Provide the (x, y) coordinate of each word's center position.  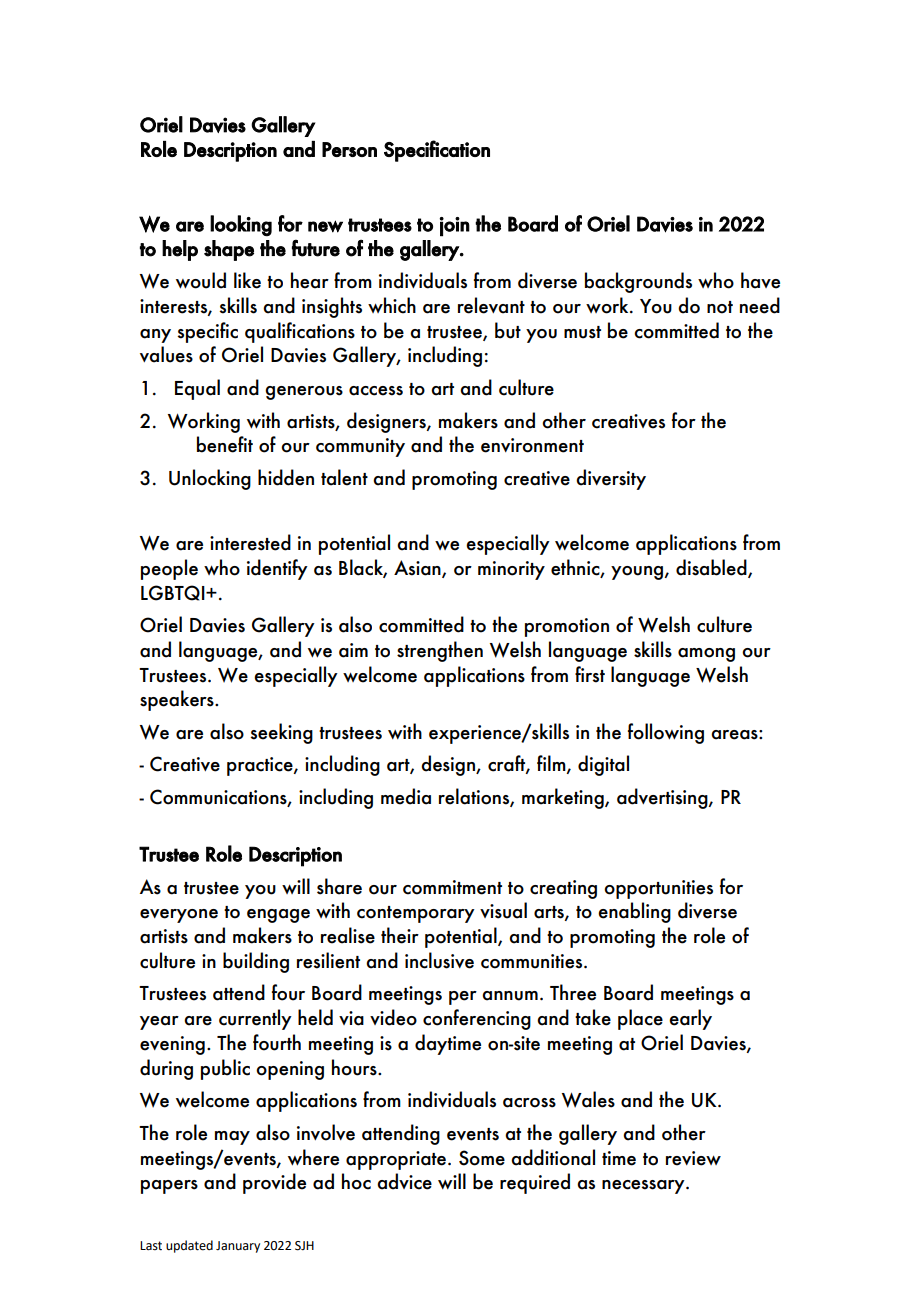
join (455, 227)
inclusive (439, 960)
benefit (225, 444)
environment (532, 445)
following (666, 733)
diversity (611, 479)
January (238, 1247)
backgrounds (638, 282)
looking (241, 226)
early (690, 1019)
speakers (178, 700)
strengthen (440, 651)
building (256, 962)
